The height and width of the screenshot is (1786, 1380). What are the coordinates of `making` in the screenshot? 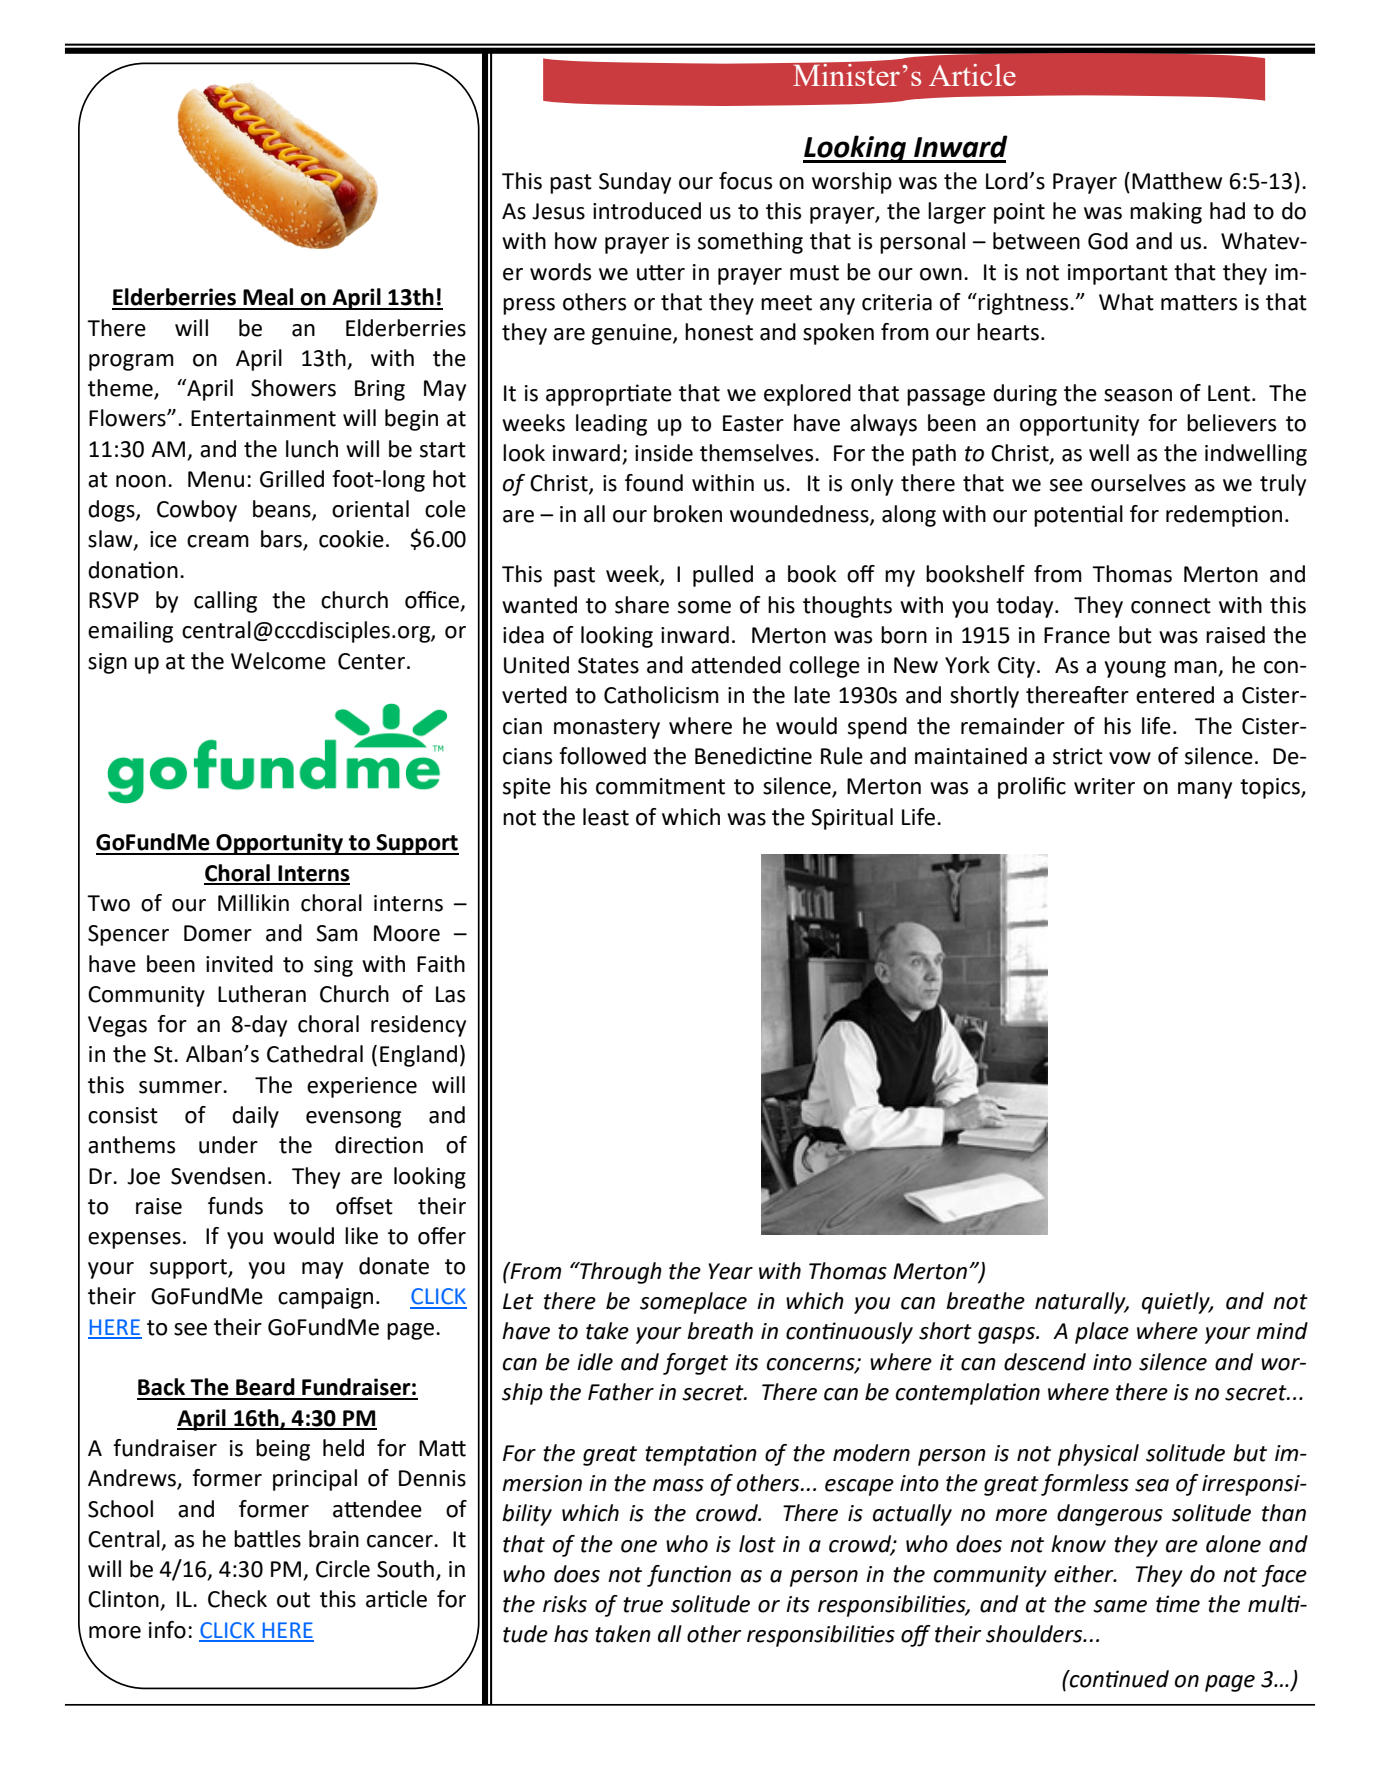 It's located at (1166, 213).
